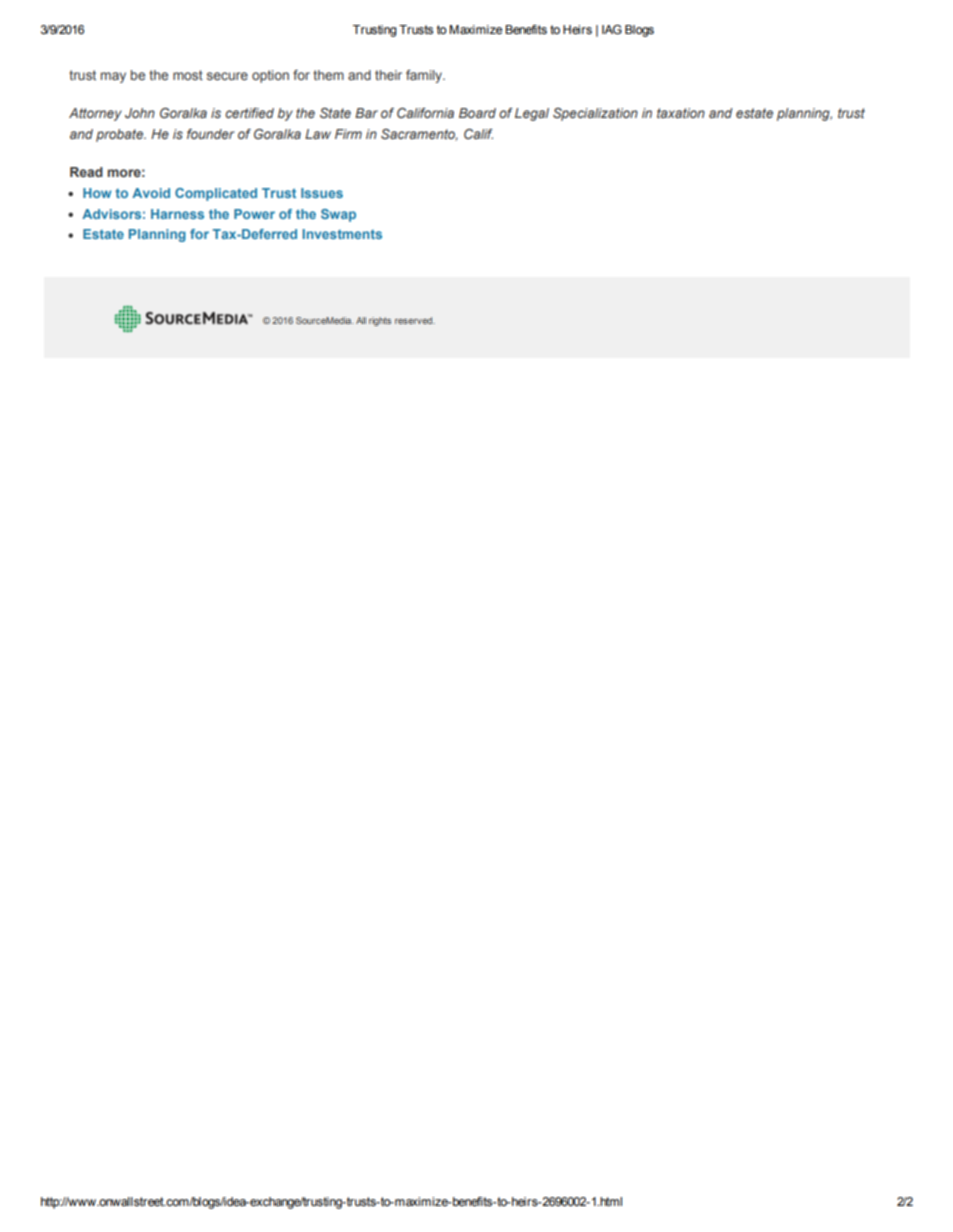 The image size is (953, 1232). Describe the element at coordinates (532, 114) in the image. I see `Legal` at that location.
